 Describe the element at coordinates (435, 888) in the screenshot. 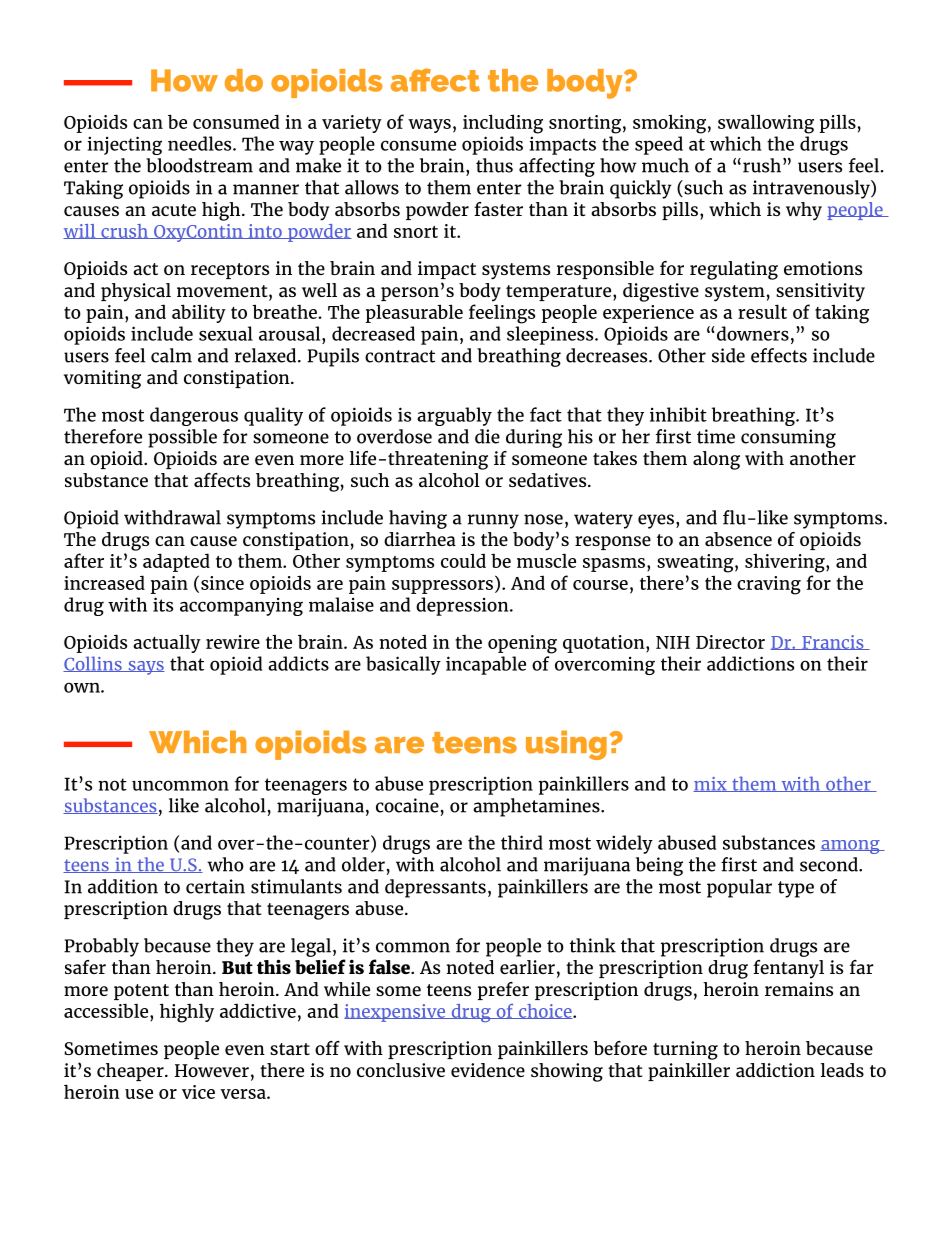

I see `depressants` at that location.
